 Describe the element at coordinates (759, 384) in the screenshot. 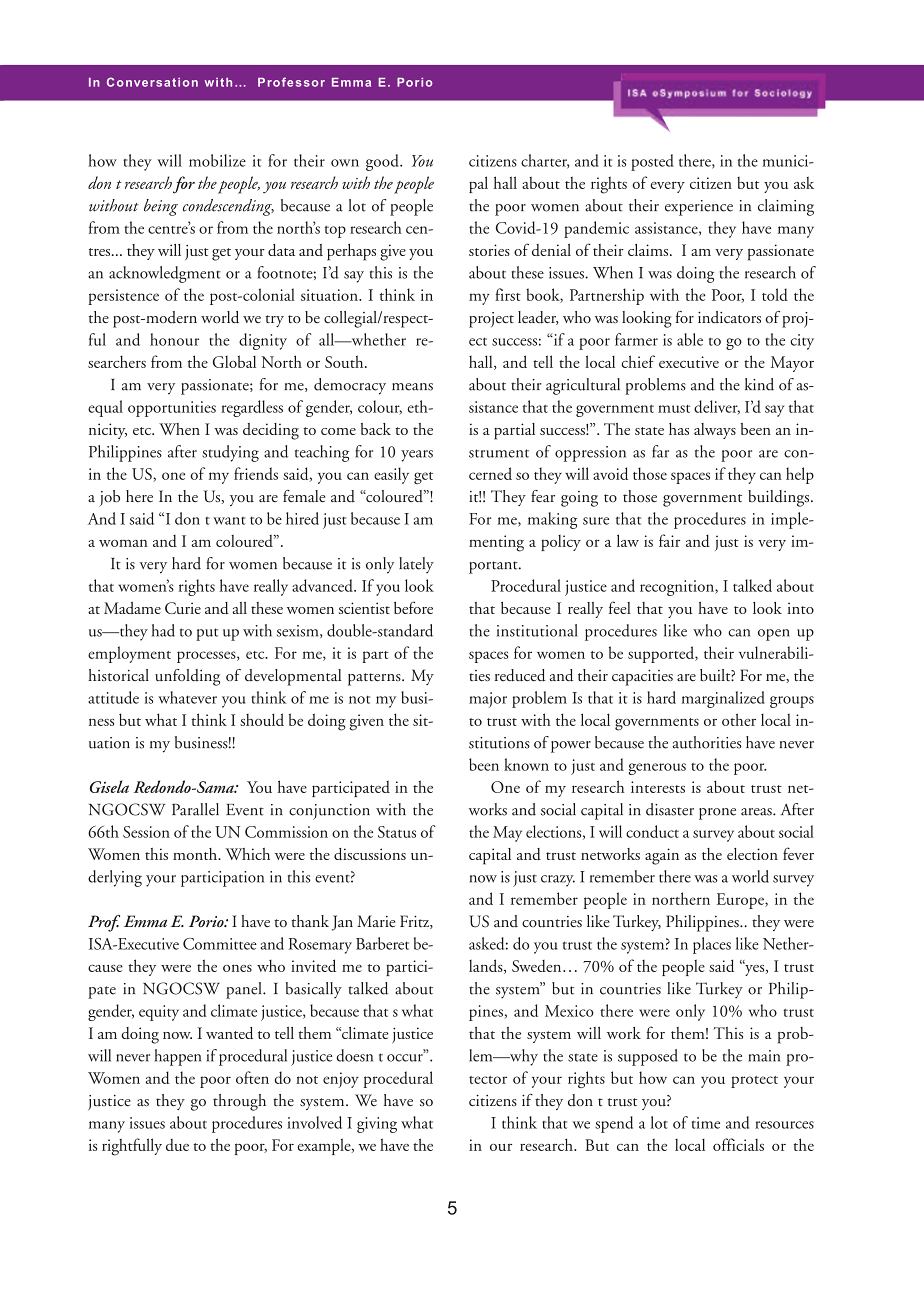

I see `kind` at that location.
